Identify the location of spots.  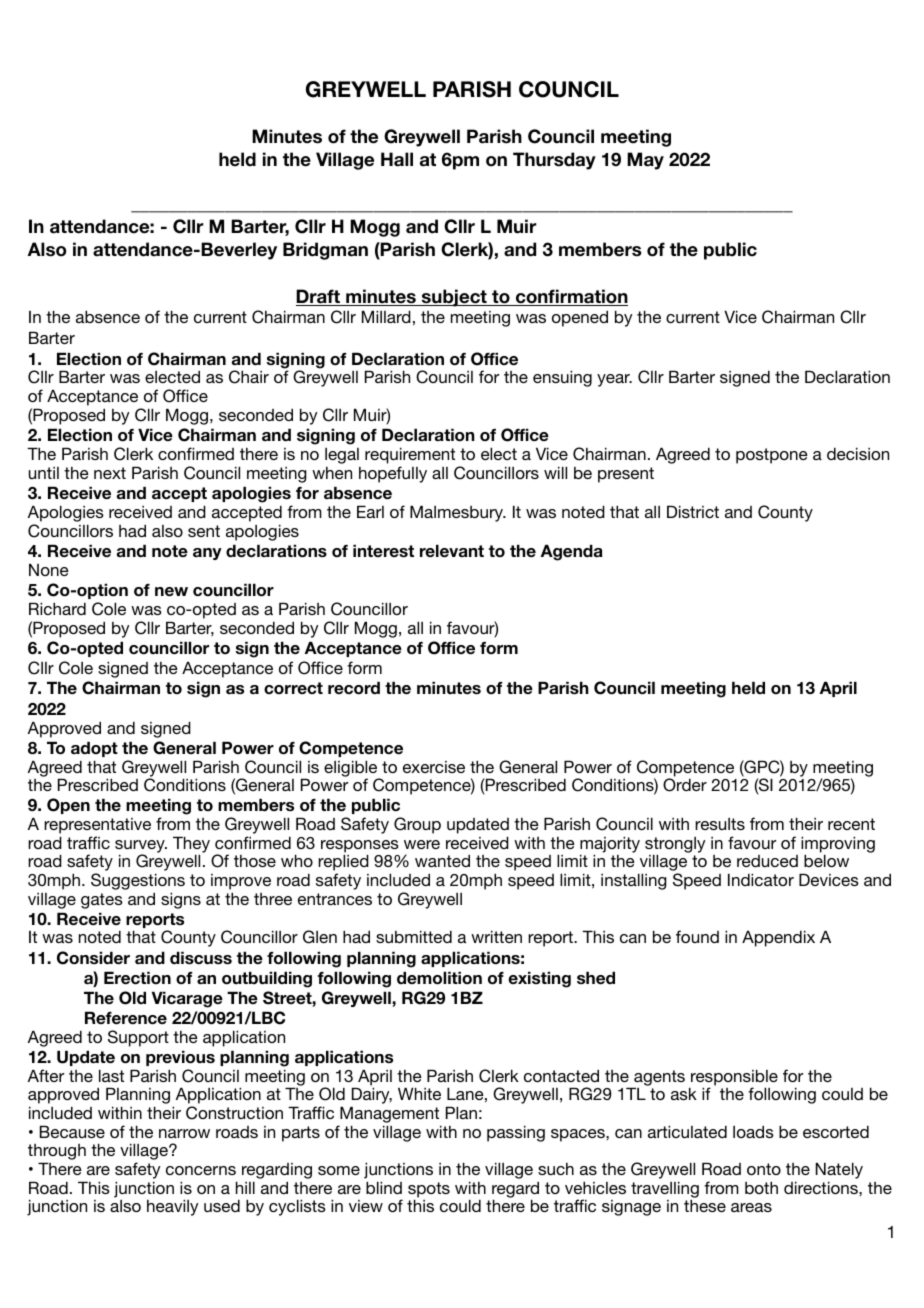
(429, 1191).
